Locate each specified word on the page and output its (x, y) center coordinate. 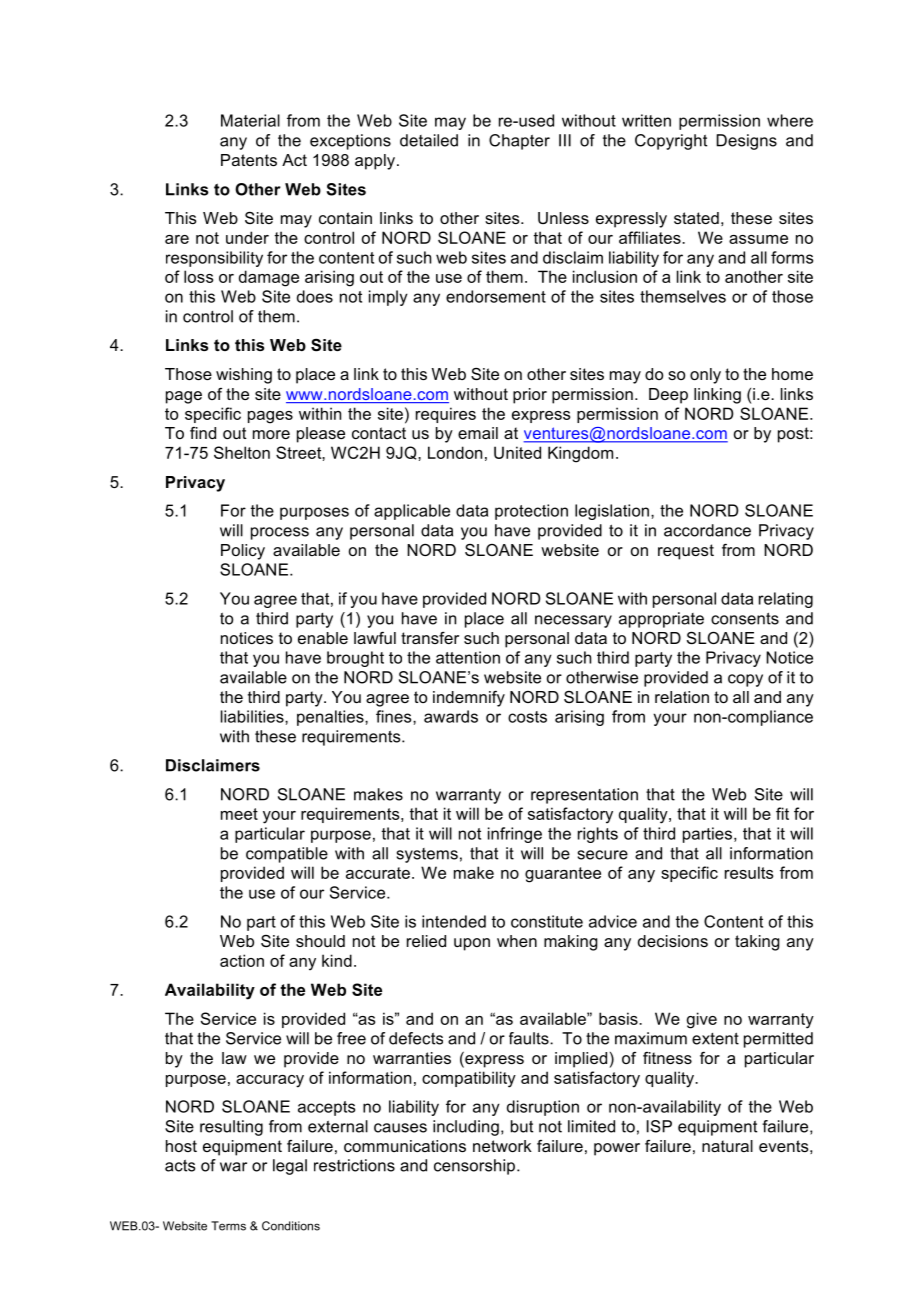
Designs (746, 142)
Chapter (519, 142)
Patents (249, 160)
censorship (474, 1167)
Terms (228, 1226)
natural (727, 1146)
